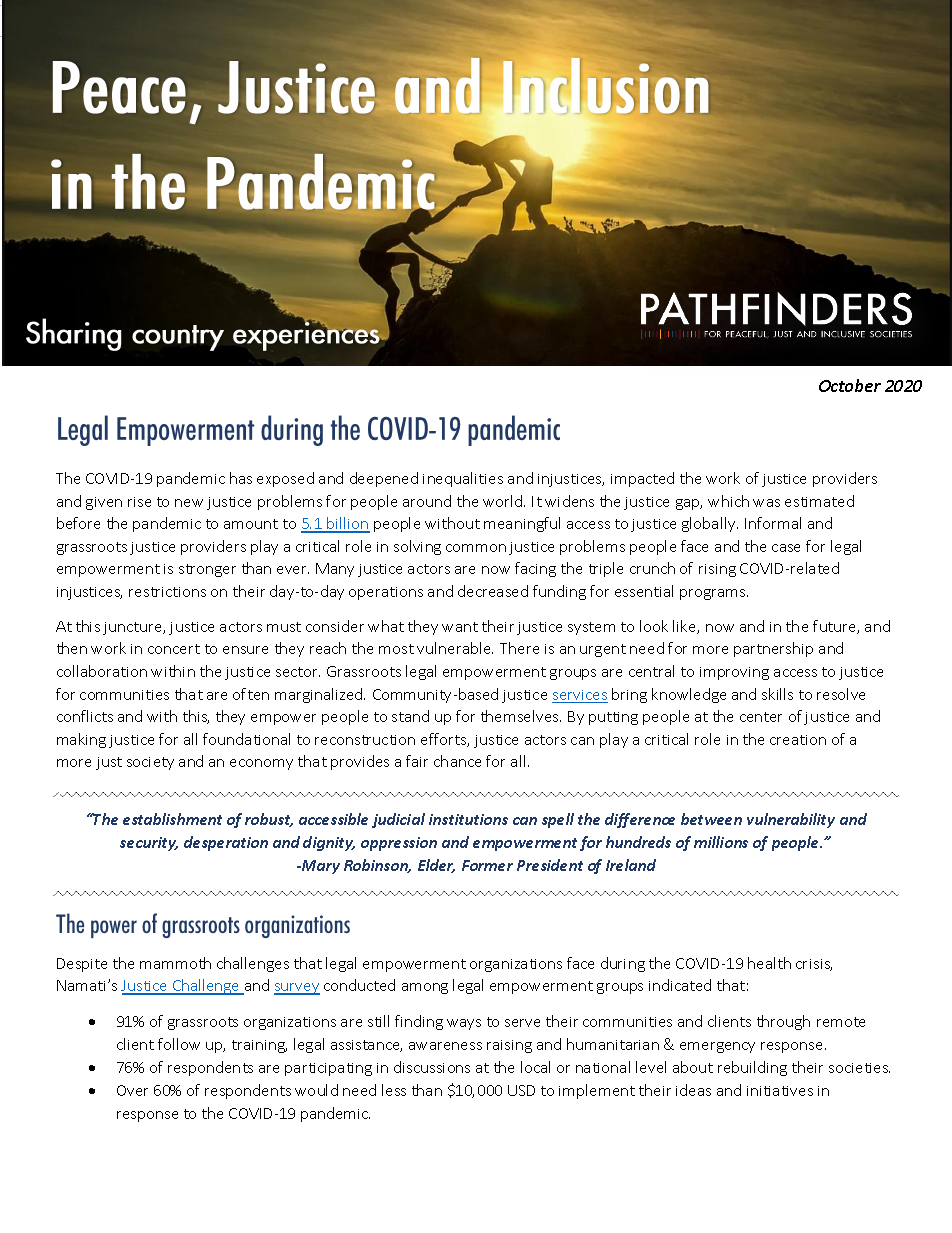  What do you see at coordinates (752, 1068) in the page?
I see `rebuilding` at bounding box center [752, 1068].
